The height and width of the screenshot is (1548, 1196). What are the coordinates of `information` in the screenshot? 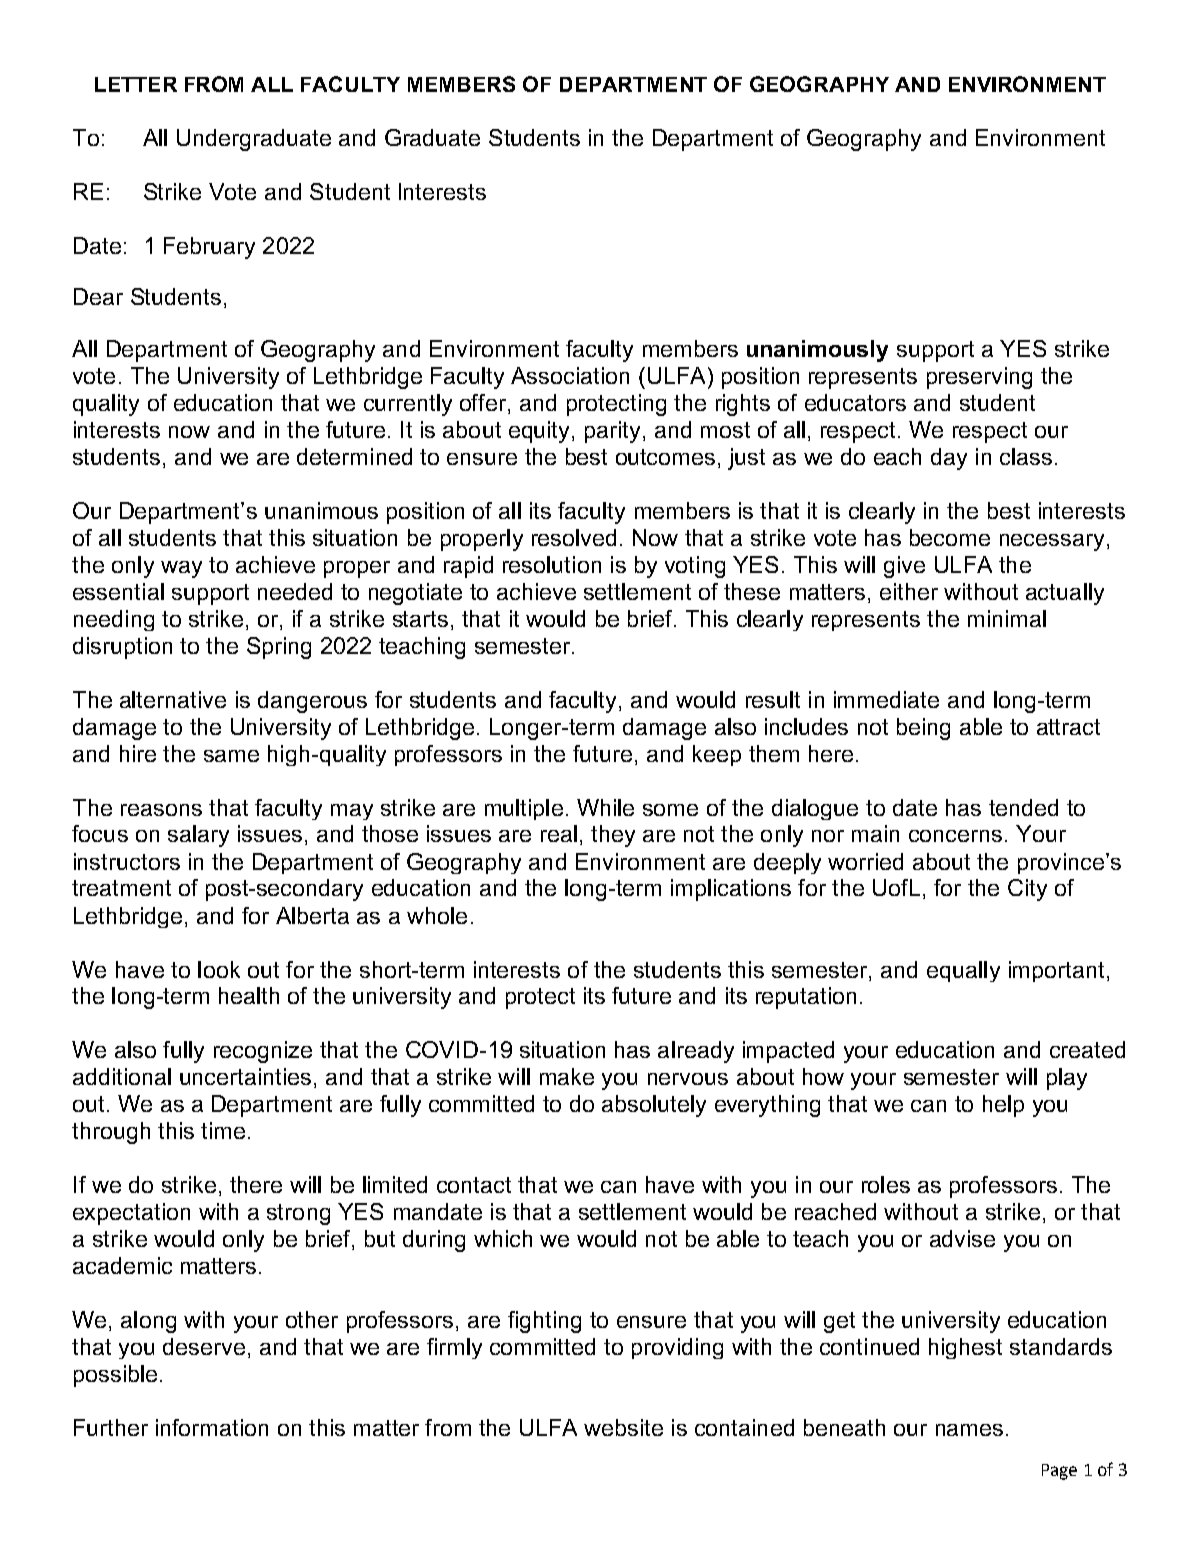 It's located at (212, 1427).
